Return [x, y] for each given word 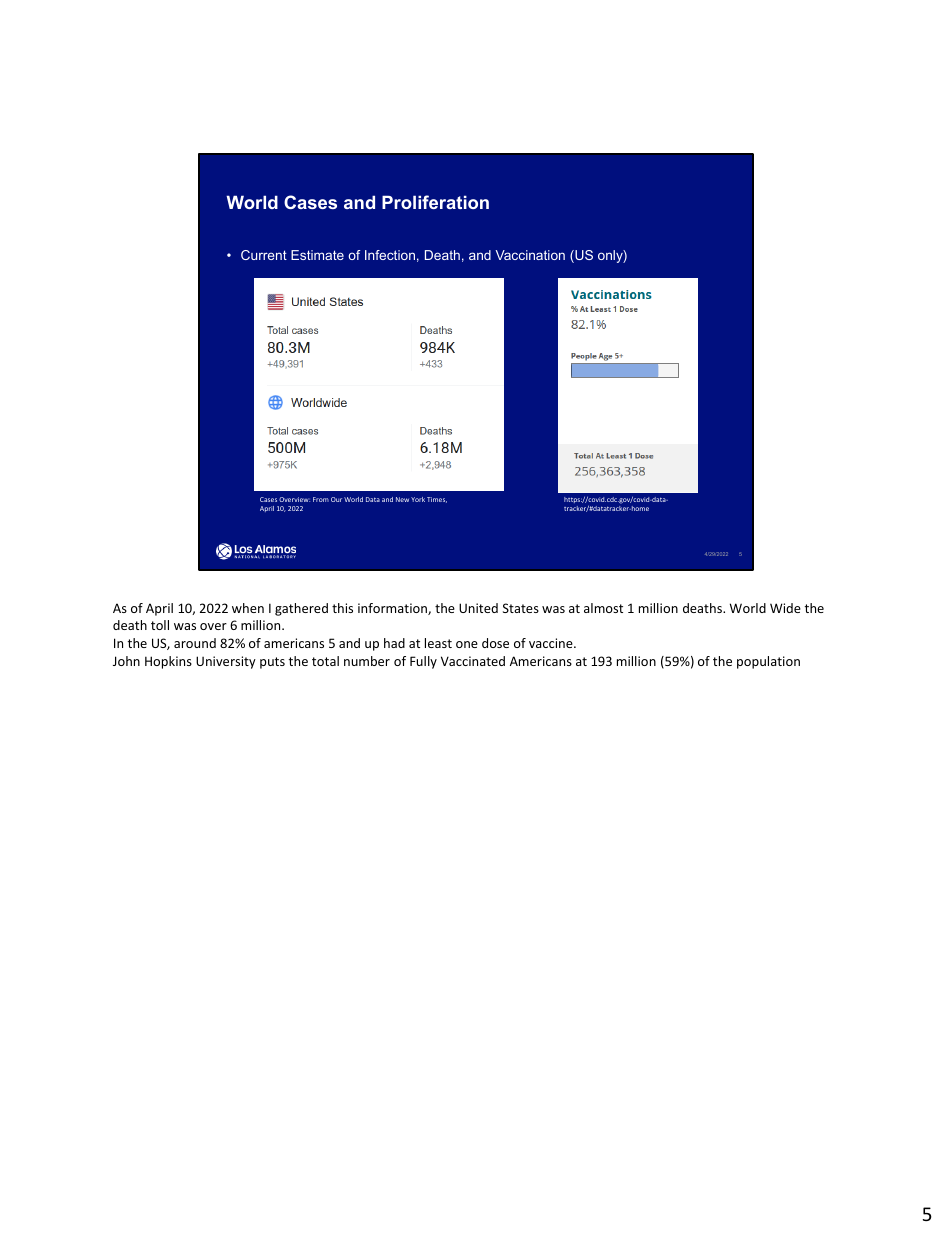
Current [264, 255]
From [321, 499]
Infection [390, 255]
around [195, 643]
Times [437, 500]
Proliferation [435, 202]
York [418, 499]
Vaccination [530, 255]
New [402, 499]
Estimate [317, 255]
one [467, 644]
